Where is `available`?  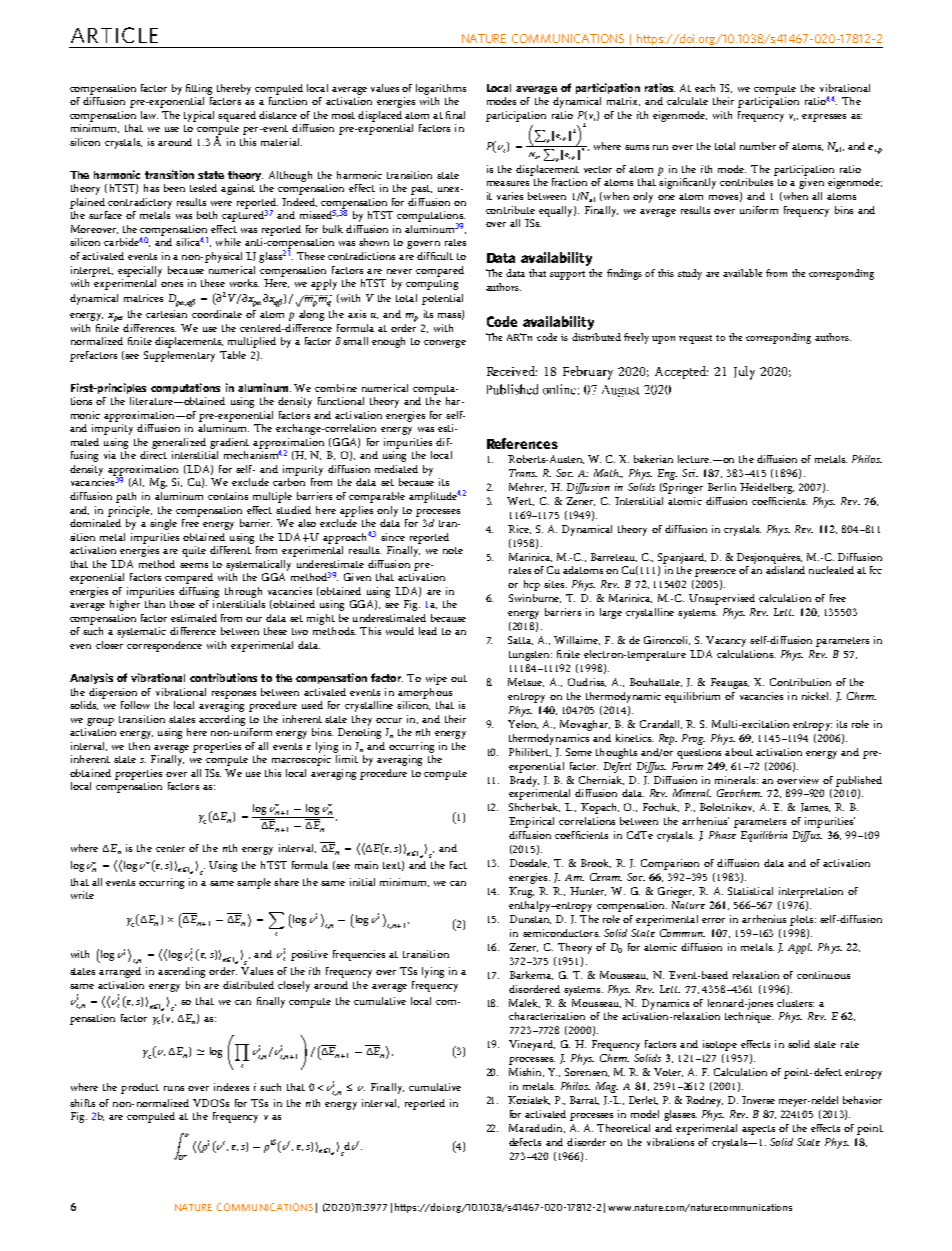 available is located at coordinates (742, 273).
